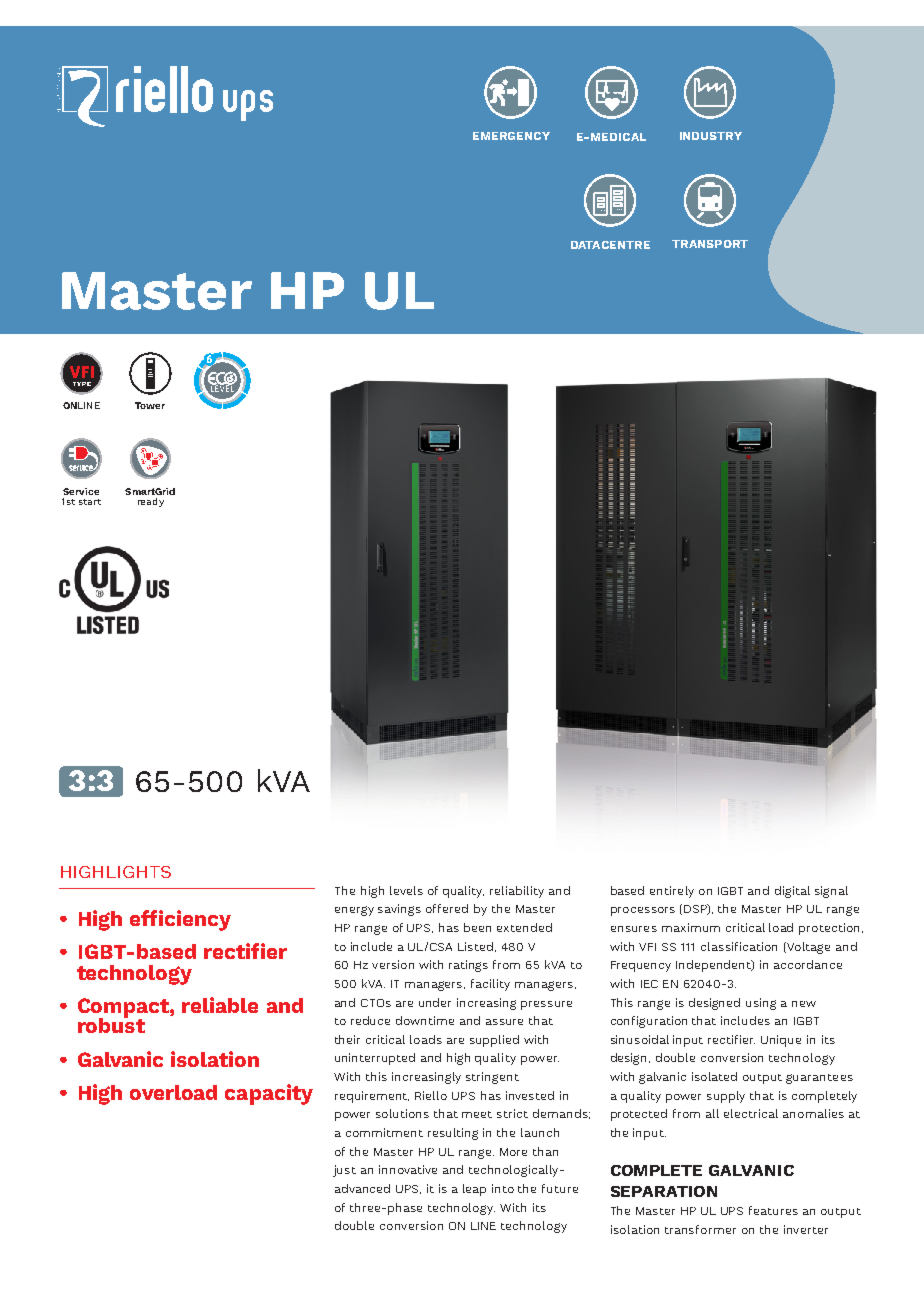 This document has height=1308, width=924. Describe the element at coordinates (792, 892) in the document. I see `digital` at that location.
